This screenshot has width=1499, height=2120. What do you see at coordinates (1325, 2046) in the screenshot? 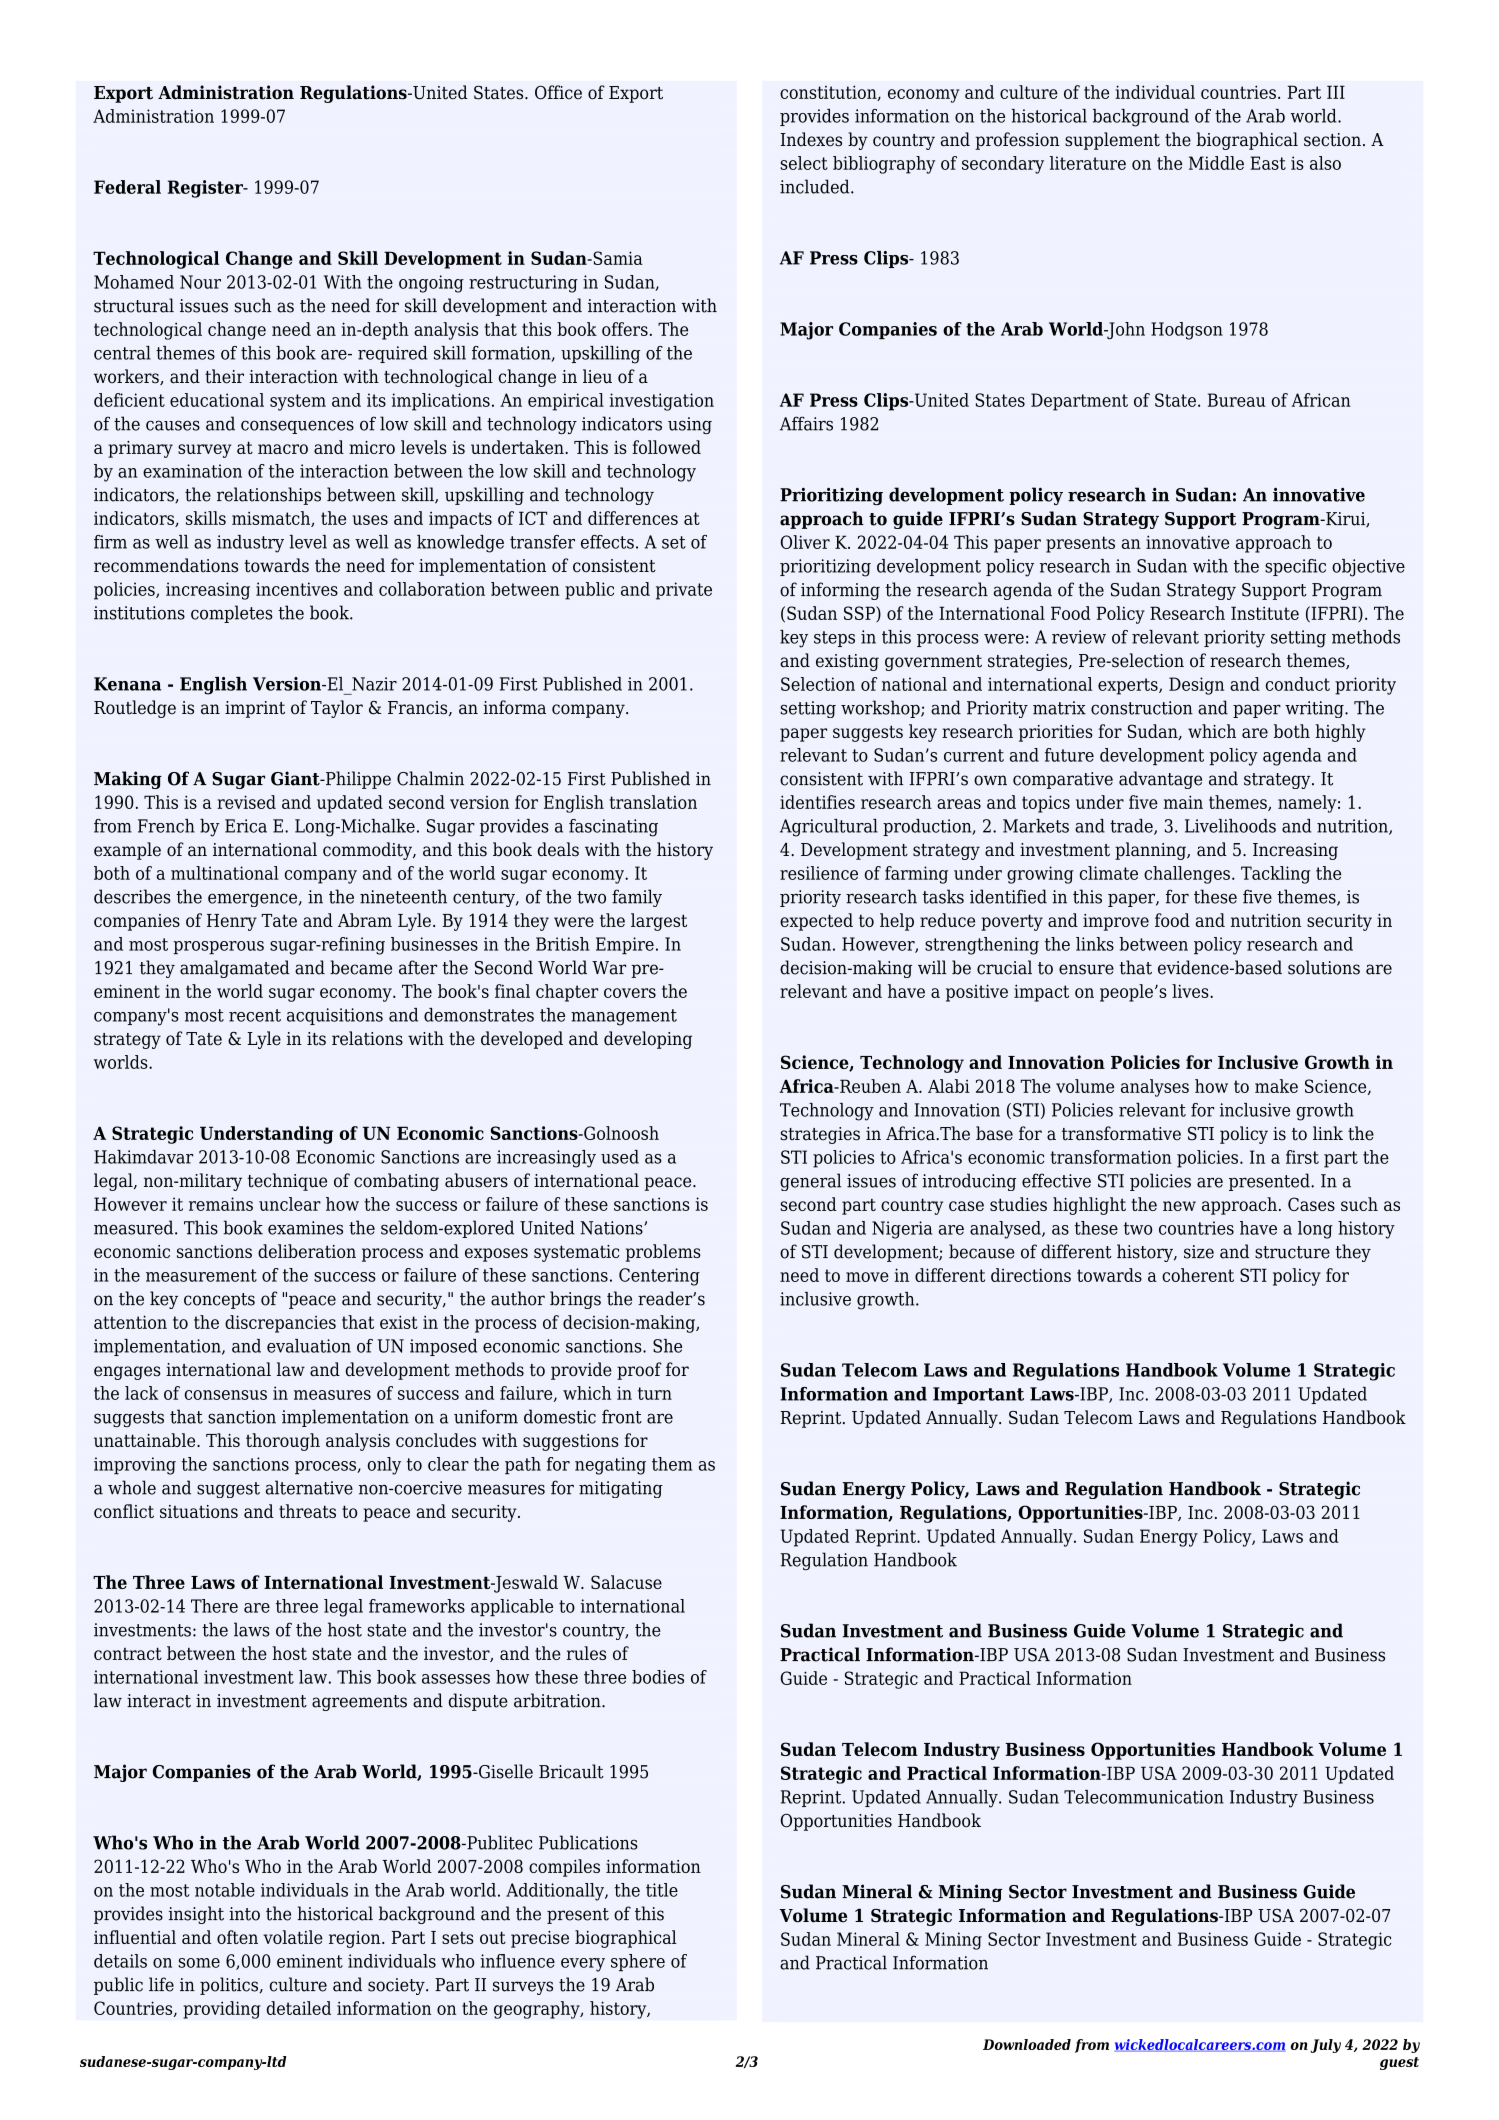
I see `July` at bounding box center [1325, 2046].
